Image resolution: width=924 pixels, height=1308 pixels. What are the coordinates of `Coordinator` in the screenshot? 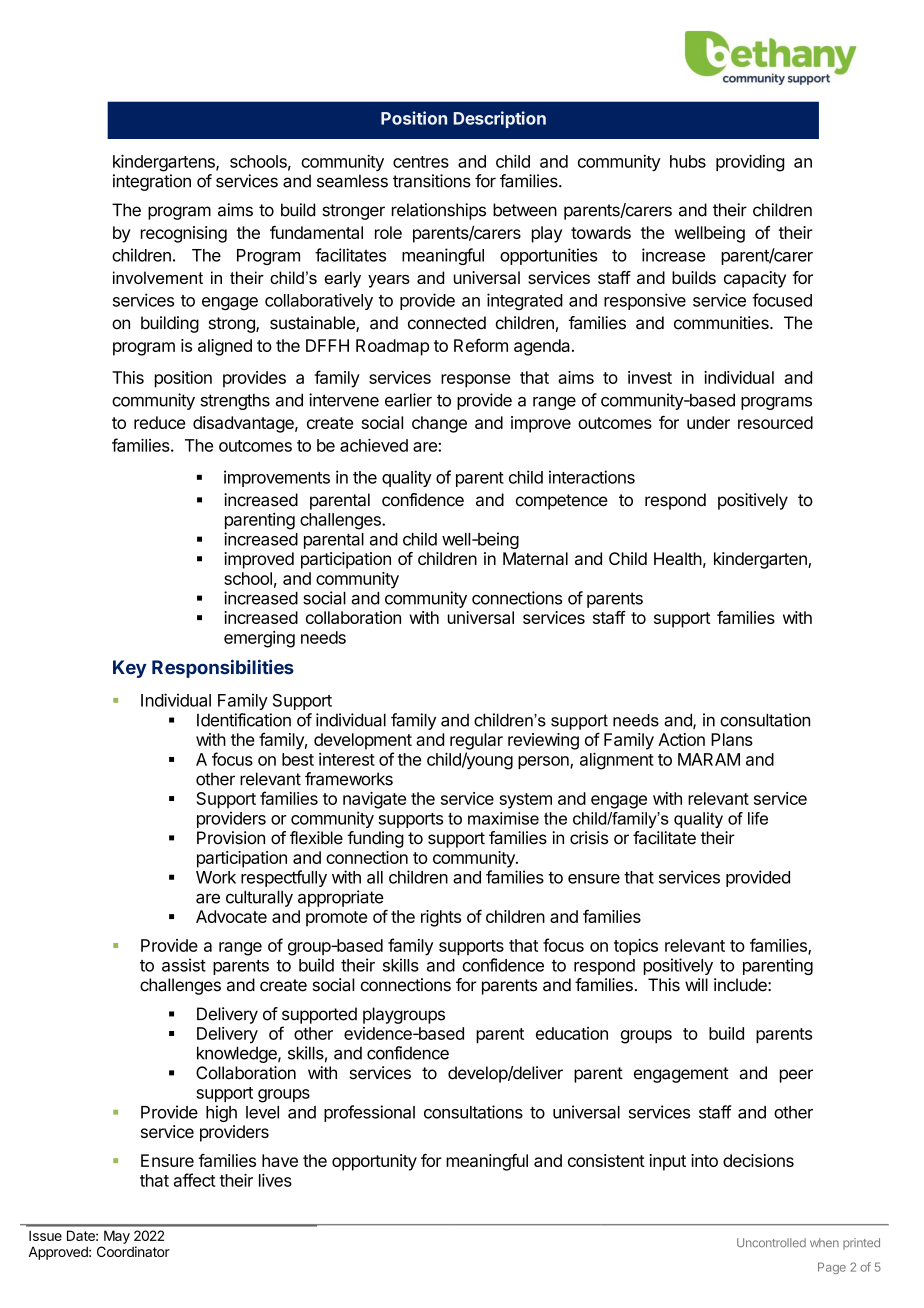 It's located at (133, 1251).
